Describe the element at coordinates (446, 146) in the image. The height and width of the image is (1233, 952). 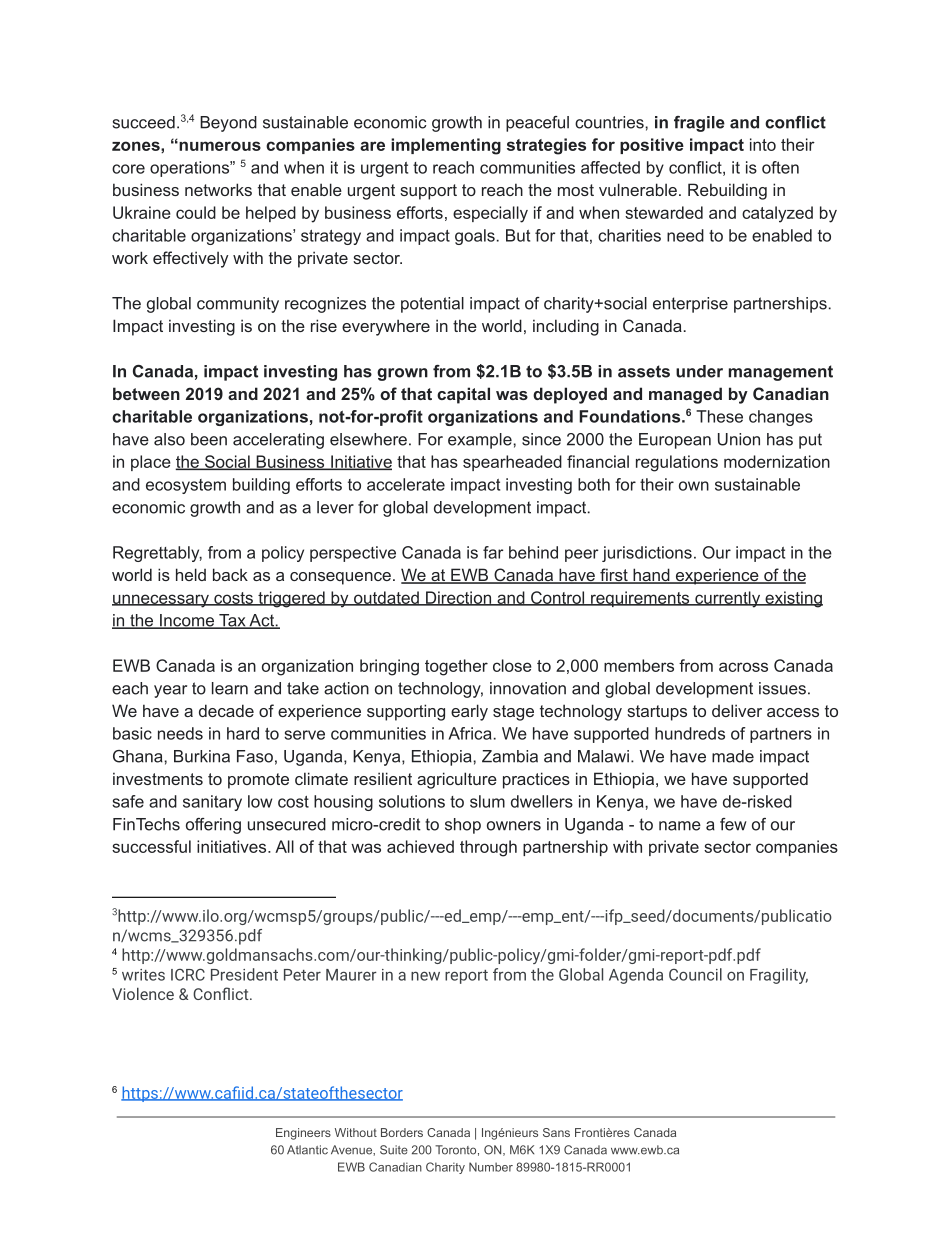
I see `implementing` at that location.
